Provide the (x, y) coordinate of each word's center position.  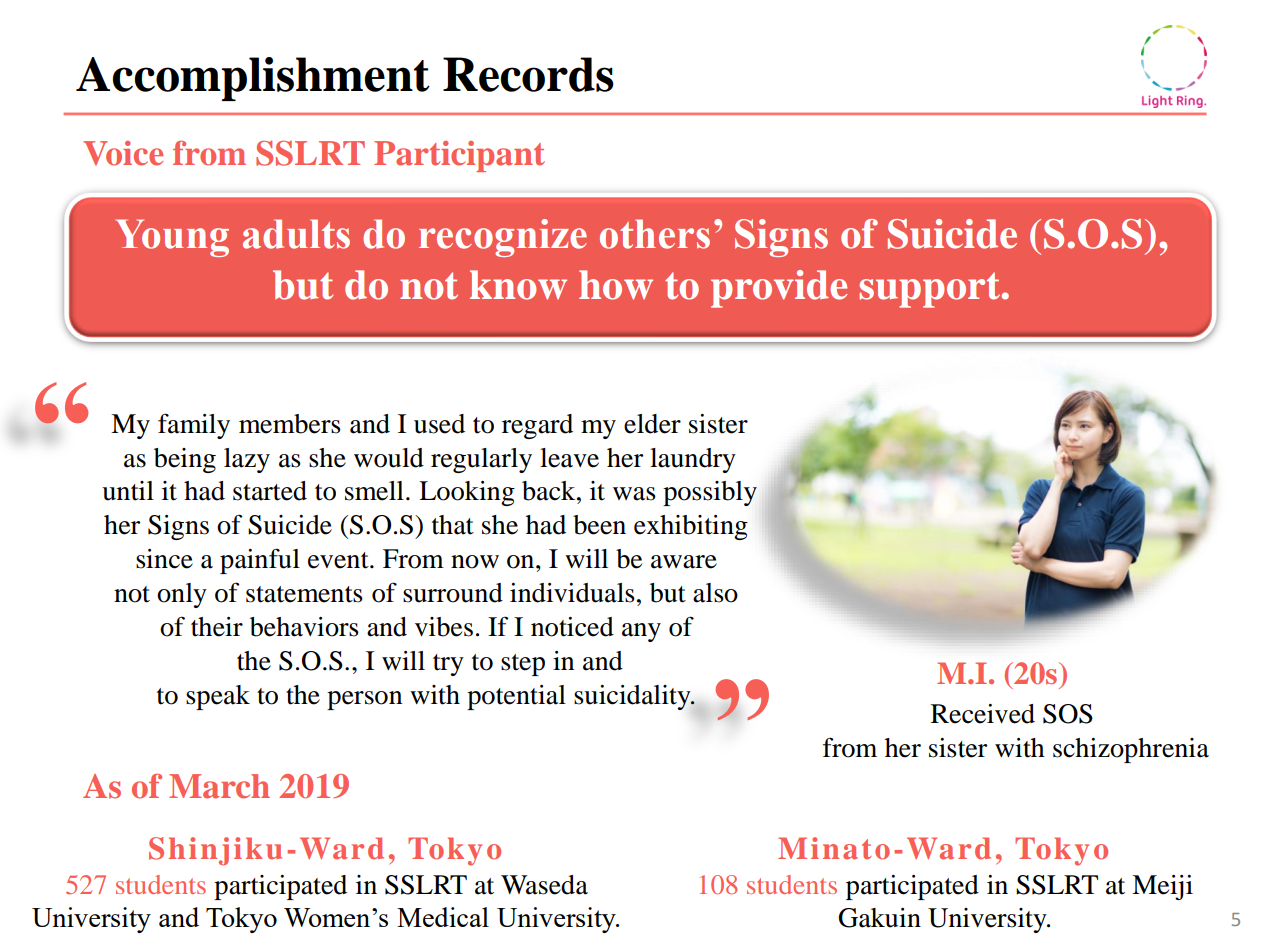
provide (779, 289)
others (655, 234)
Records (528, 74)
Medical (443, 917)
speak (218, 697)
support (931, 290)
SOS (1068, 714)
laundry (693, 460)
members (290, 424)
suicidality (633, 697)
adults (296, 234)
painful (260, 561)
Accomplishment (253, 79)
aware (684, 562)
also (715, 593)
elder (652, 424)
